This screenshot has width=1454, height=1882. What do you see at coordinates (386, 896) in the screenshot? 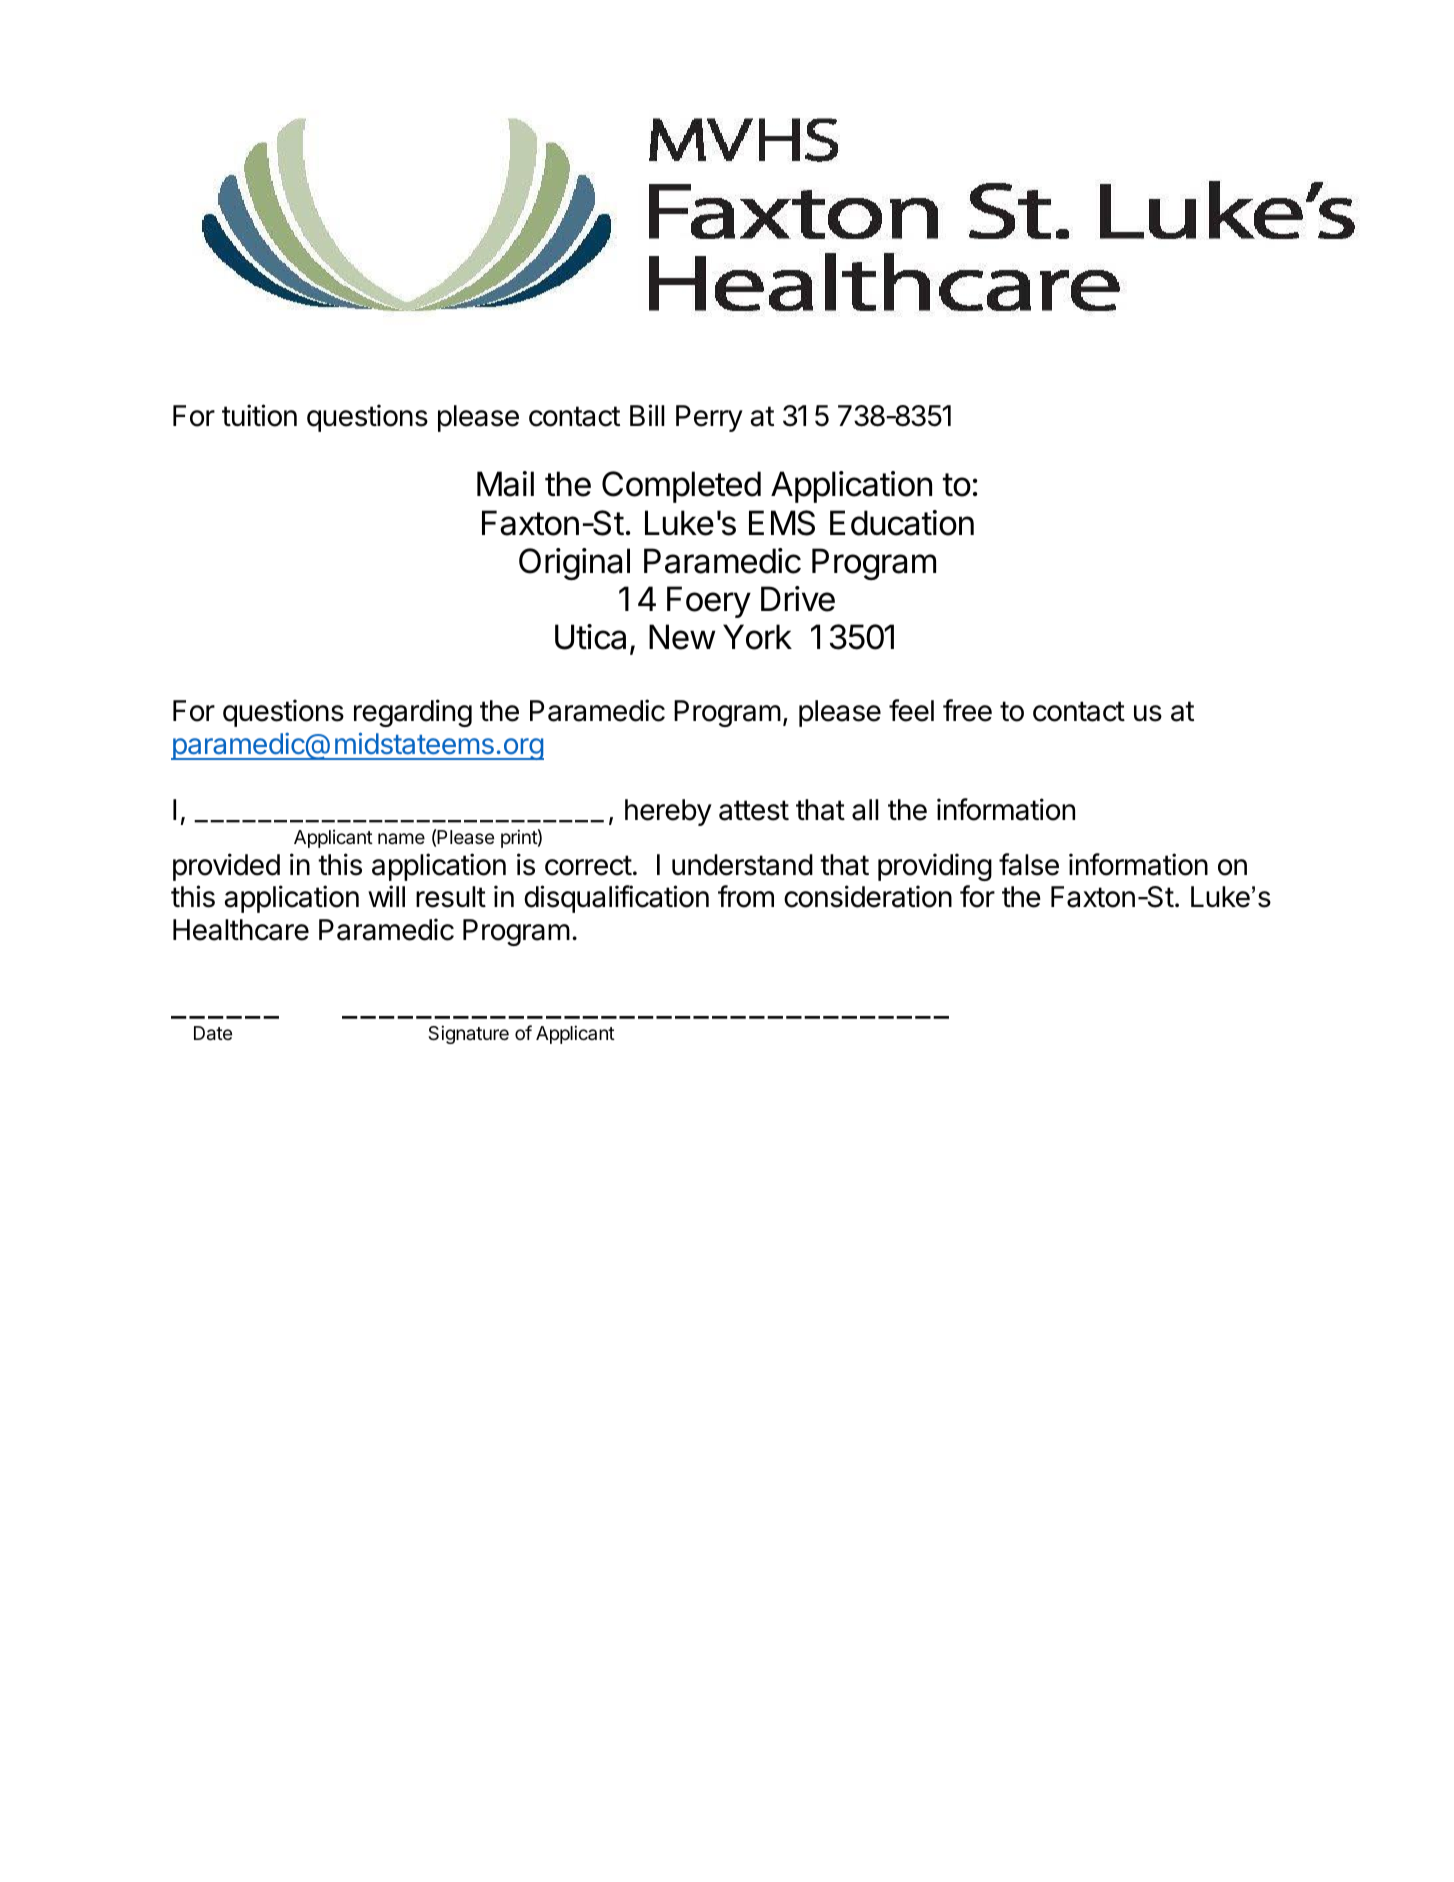
I see `will` at bounding box center [386, 896].
